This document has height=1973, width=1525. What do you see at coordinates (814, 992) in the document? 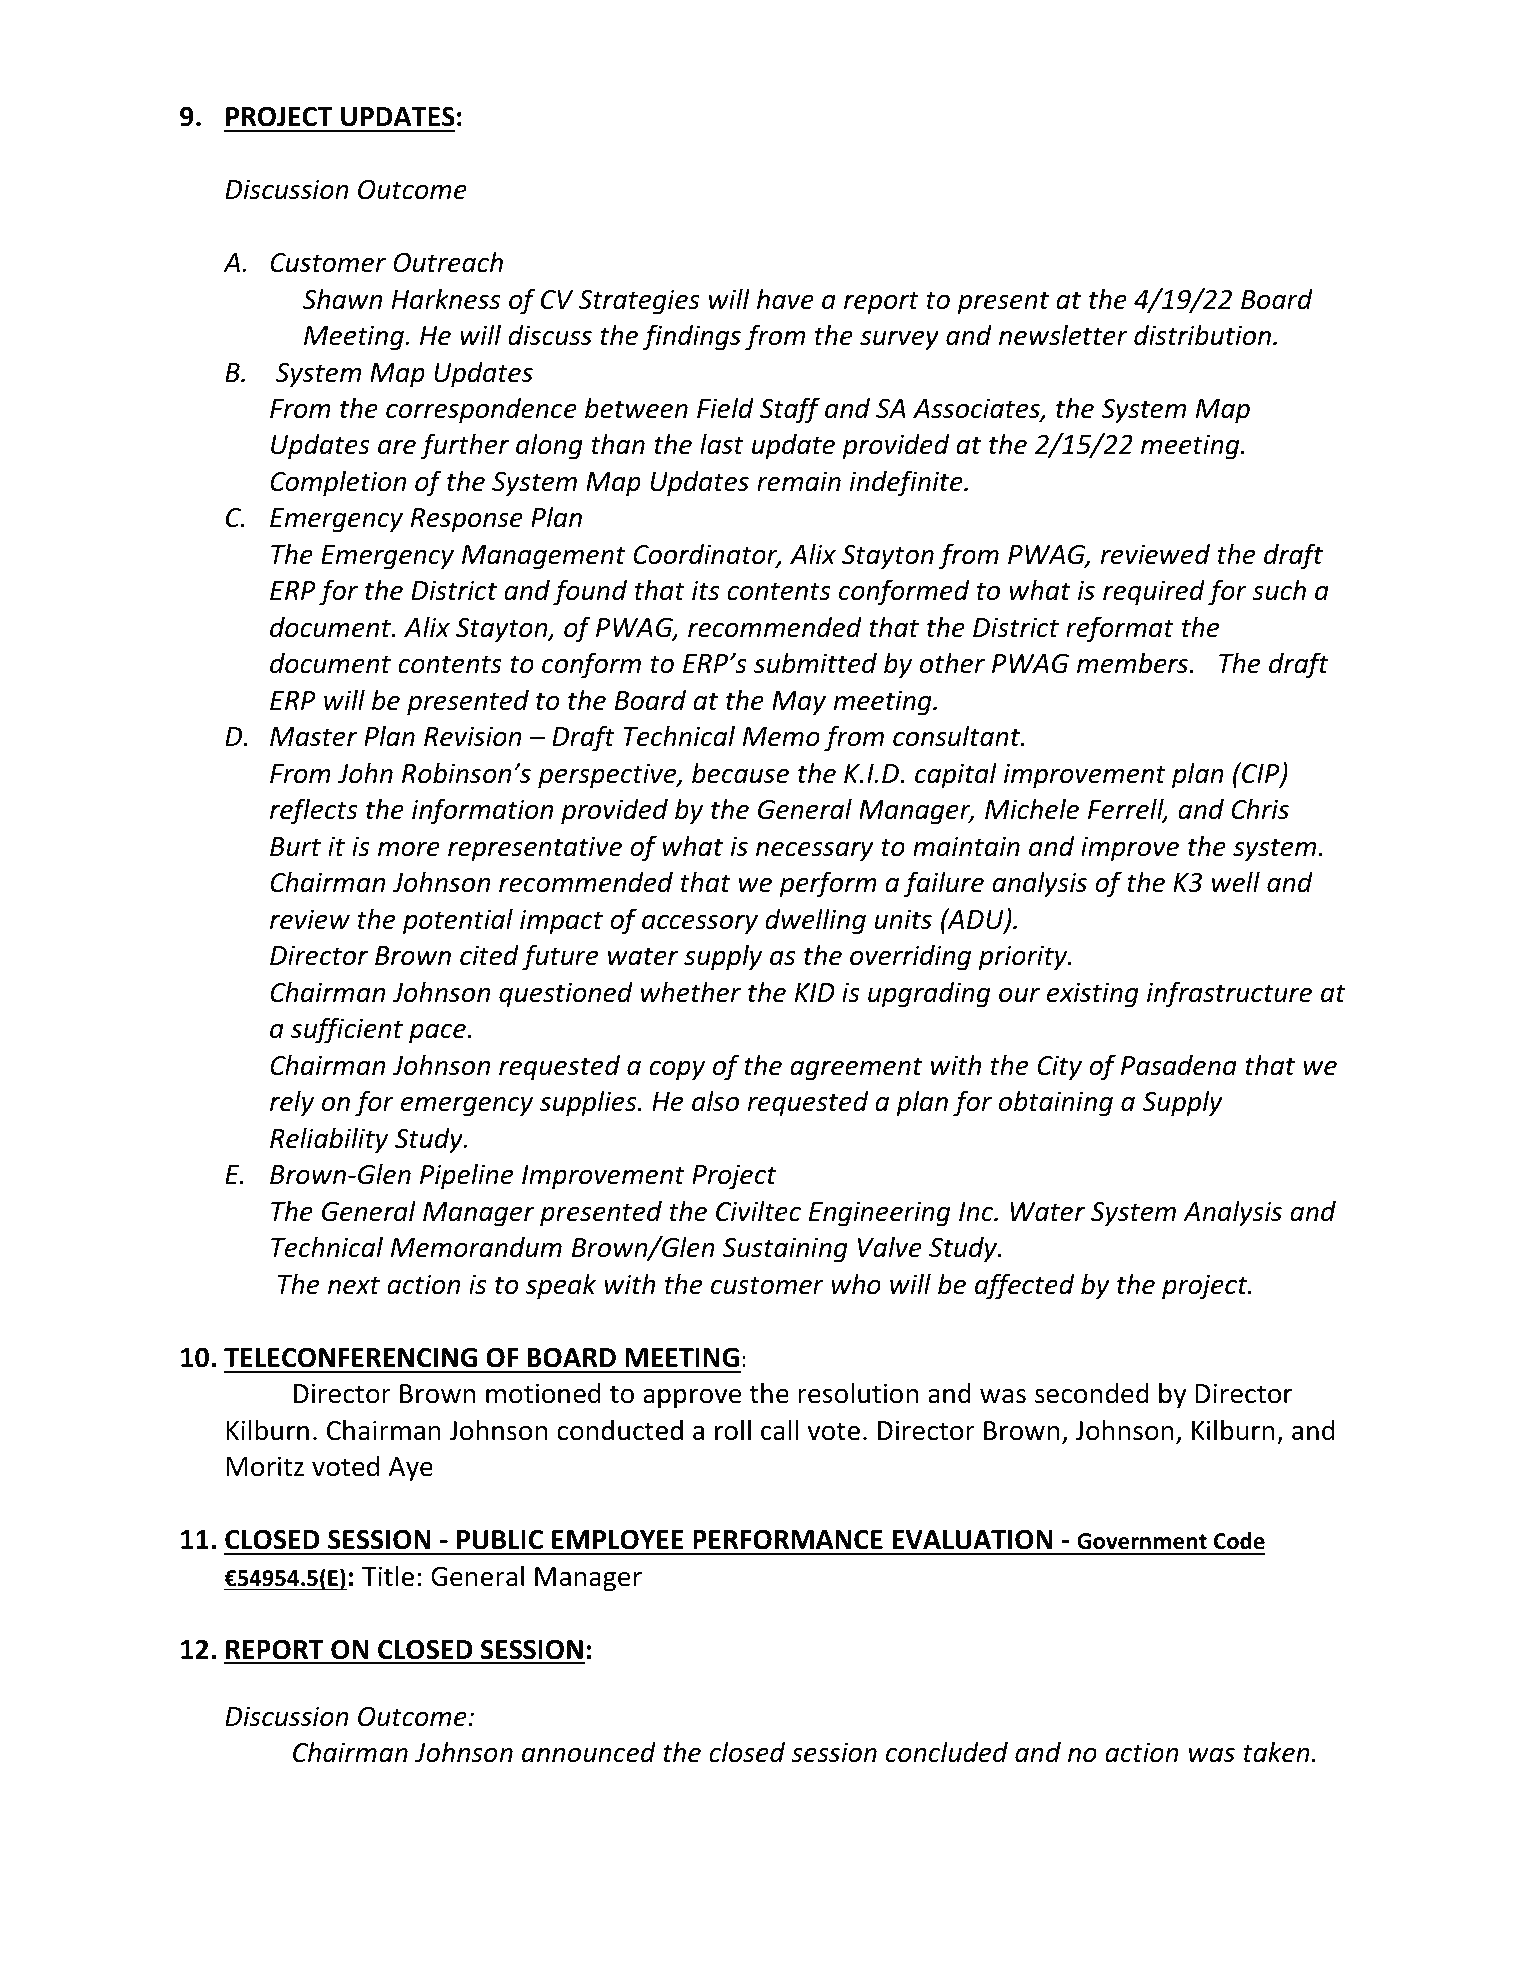
I see `KID` at bounding box center [814, 992].
